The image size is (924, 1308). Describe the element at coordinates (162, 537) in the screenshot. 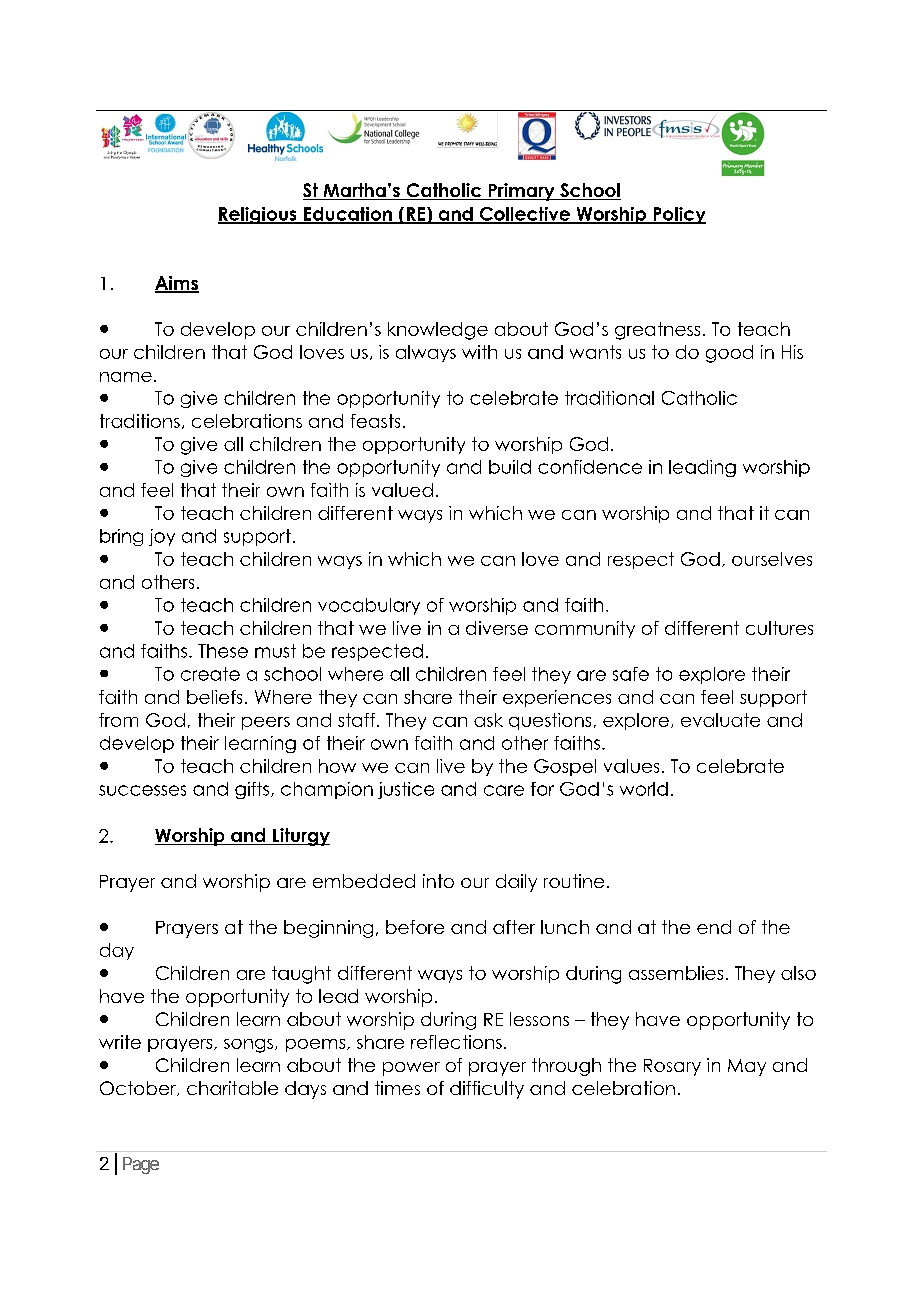

I see `joy` at that location.
